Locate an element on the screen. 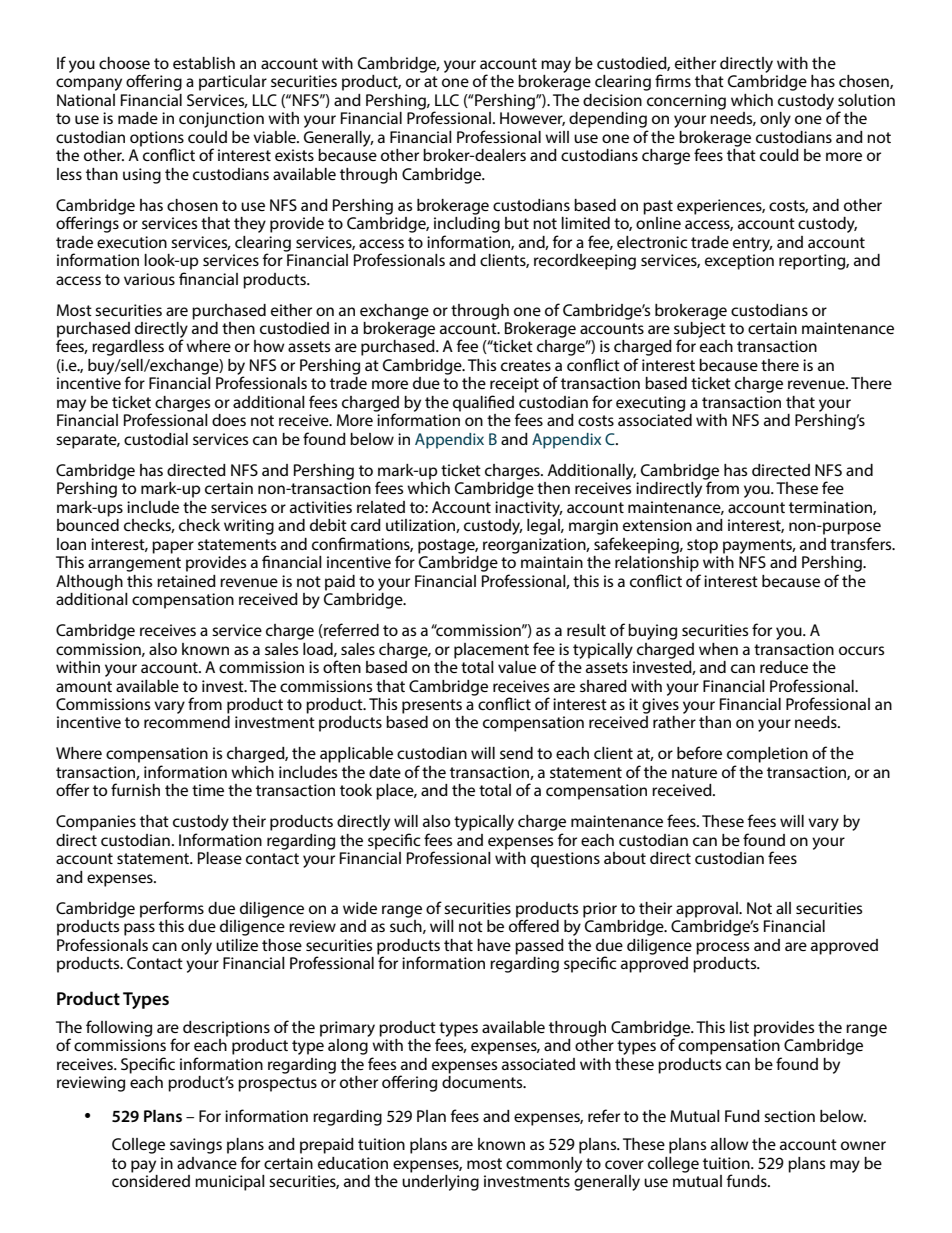 The image size is (952, 1233). creates is located at coordinates (526, 365).
